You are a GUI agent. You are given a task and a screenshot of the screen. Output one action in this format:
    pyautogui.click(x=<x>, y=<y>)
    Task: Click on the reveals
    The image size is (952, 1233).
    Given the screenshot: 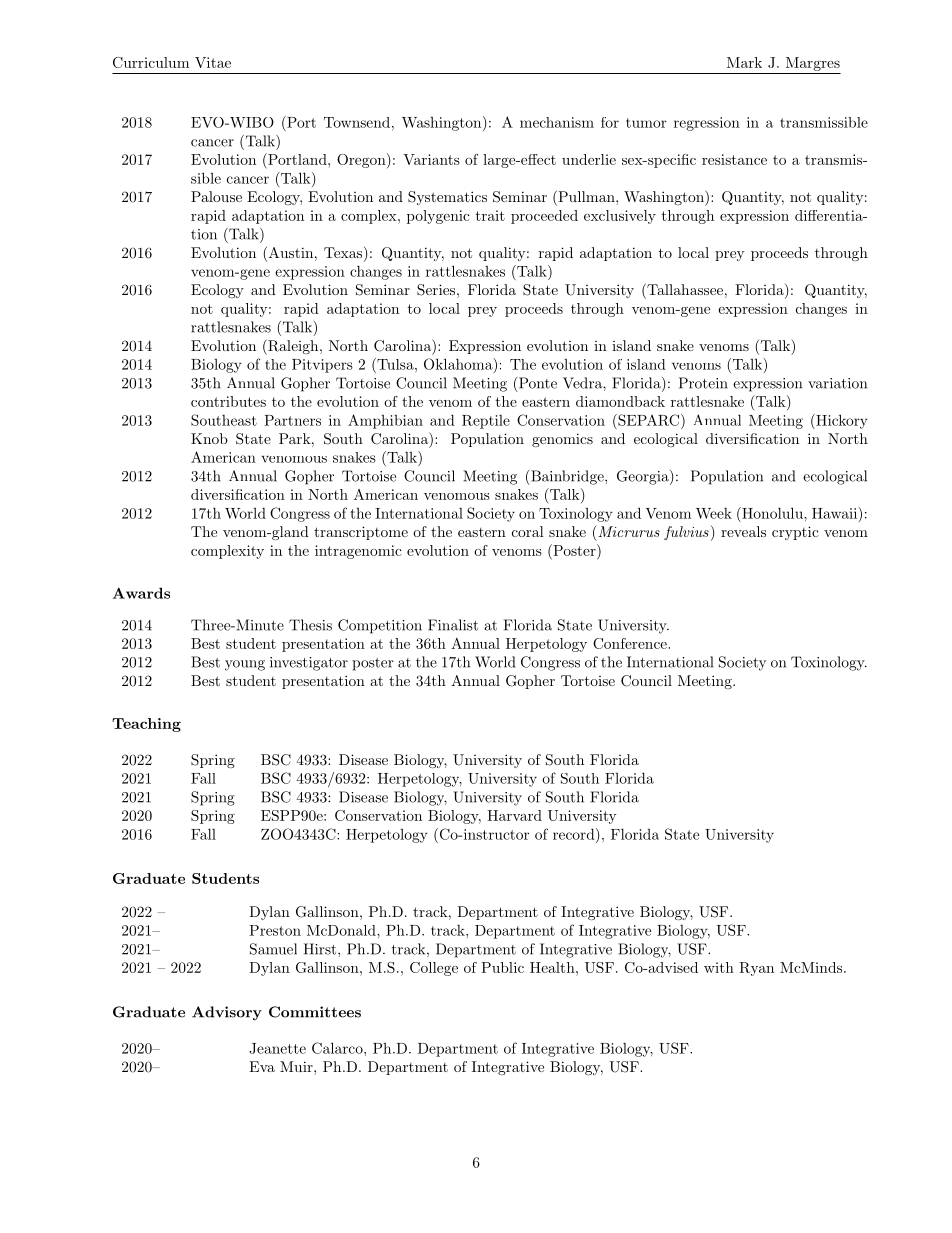 What is the action you would take?
    pyautogui.click(x=743, y=531)
